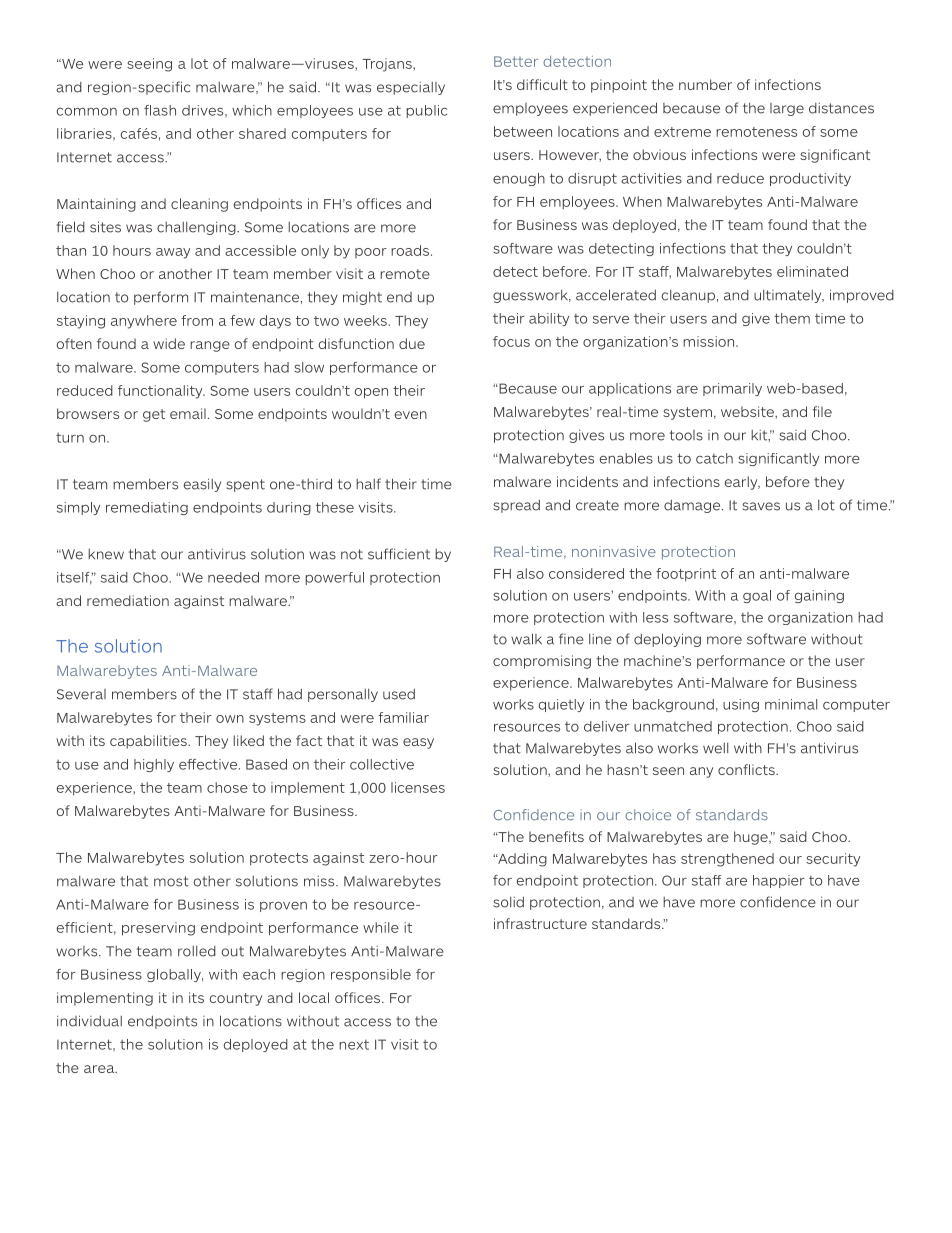  What do you see at coordinates (149, 742) in the image?
I see `capabilities` at bounding box center [149, 742].
